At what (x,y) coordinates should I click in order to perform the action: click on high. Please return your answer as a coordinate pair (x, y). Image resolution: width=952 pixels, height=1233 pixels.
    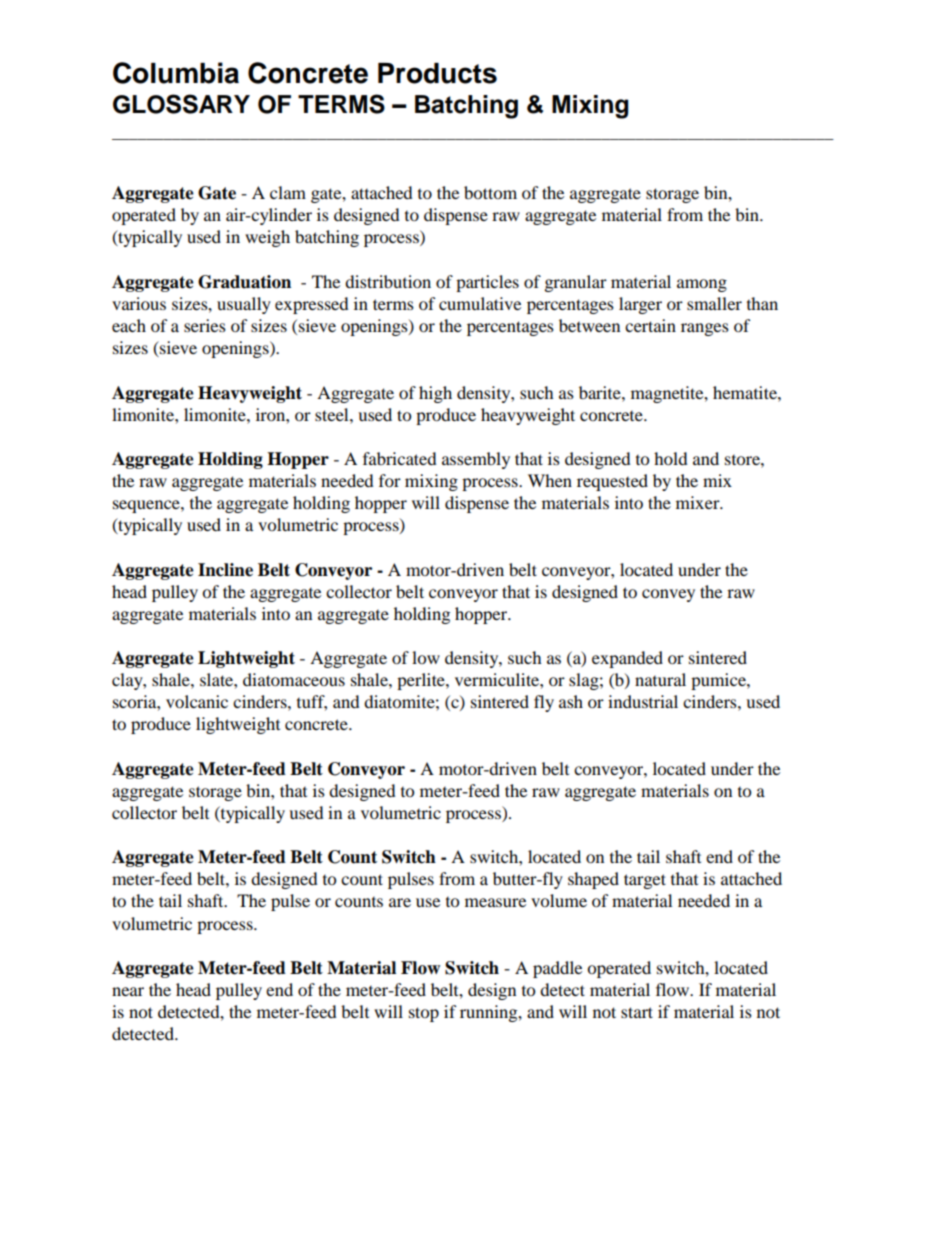
    Looking at the image, I should click on (435, 394).
